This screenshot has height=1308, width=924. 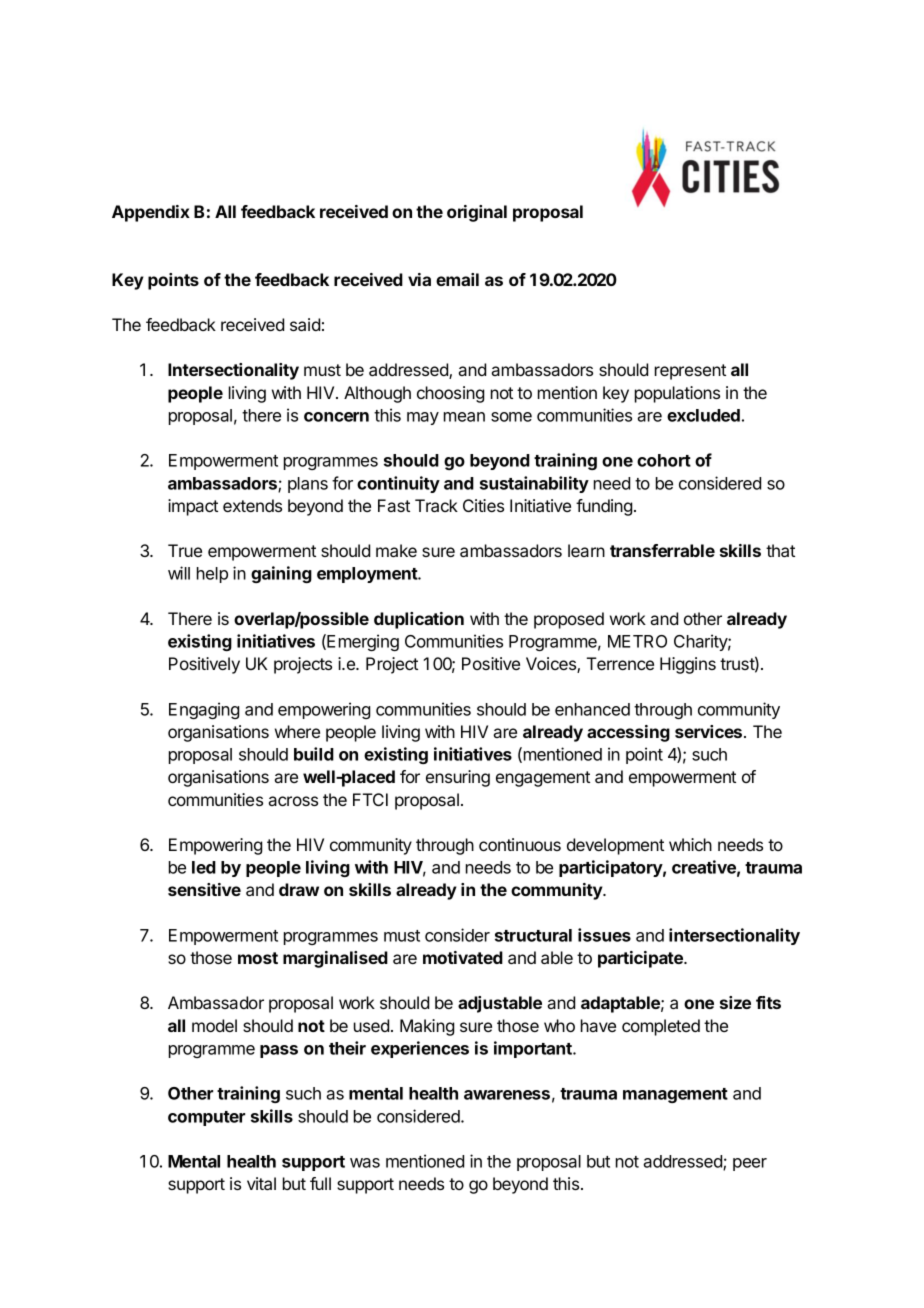 I want to click on ensuring, so click(x=458, y=778).
